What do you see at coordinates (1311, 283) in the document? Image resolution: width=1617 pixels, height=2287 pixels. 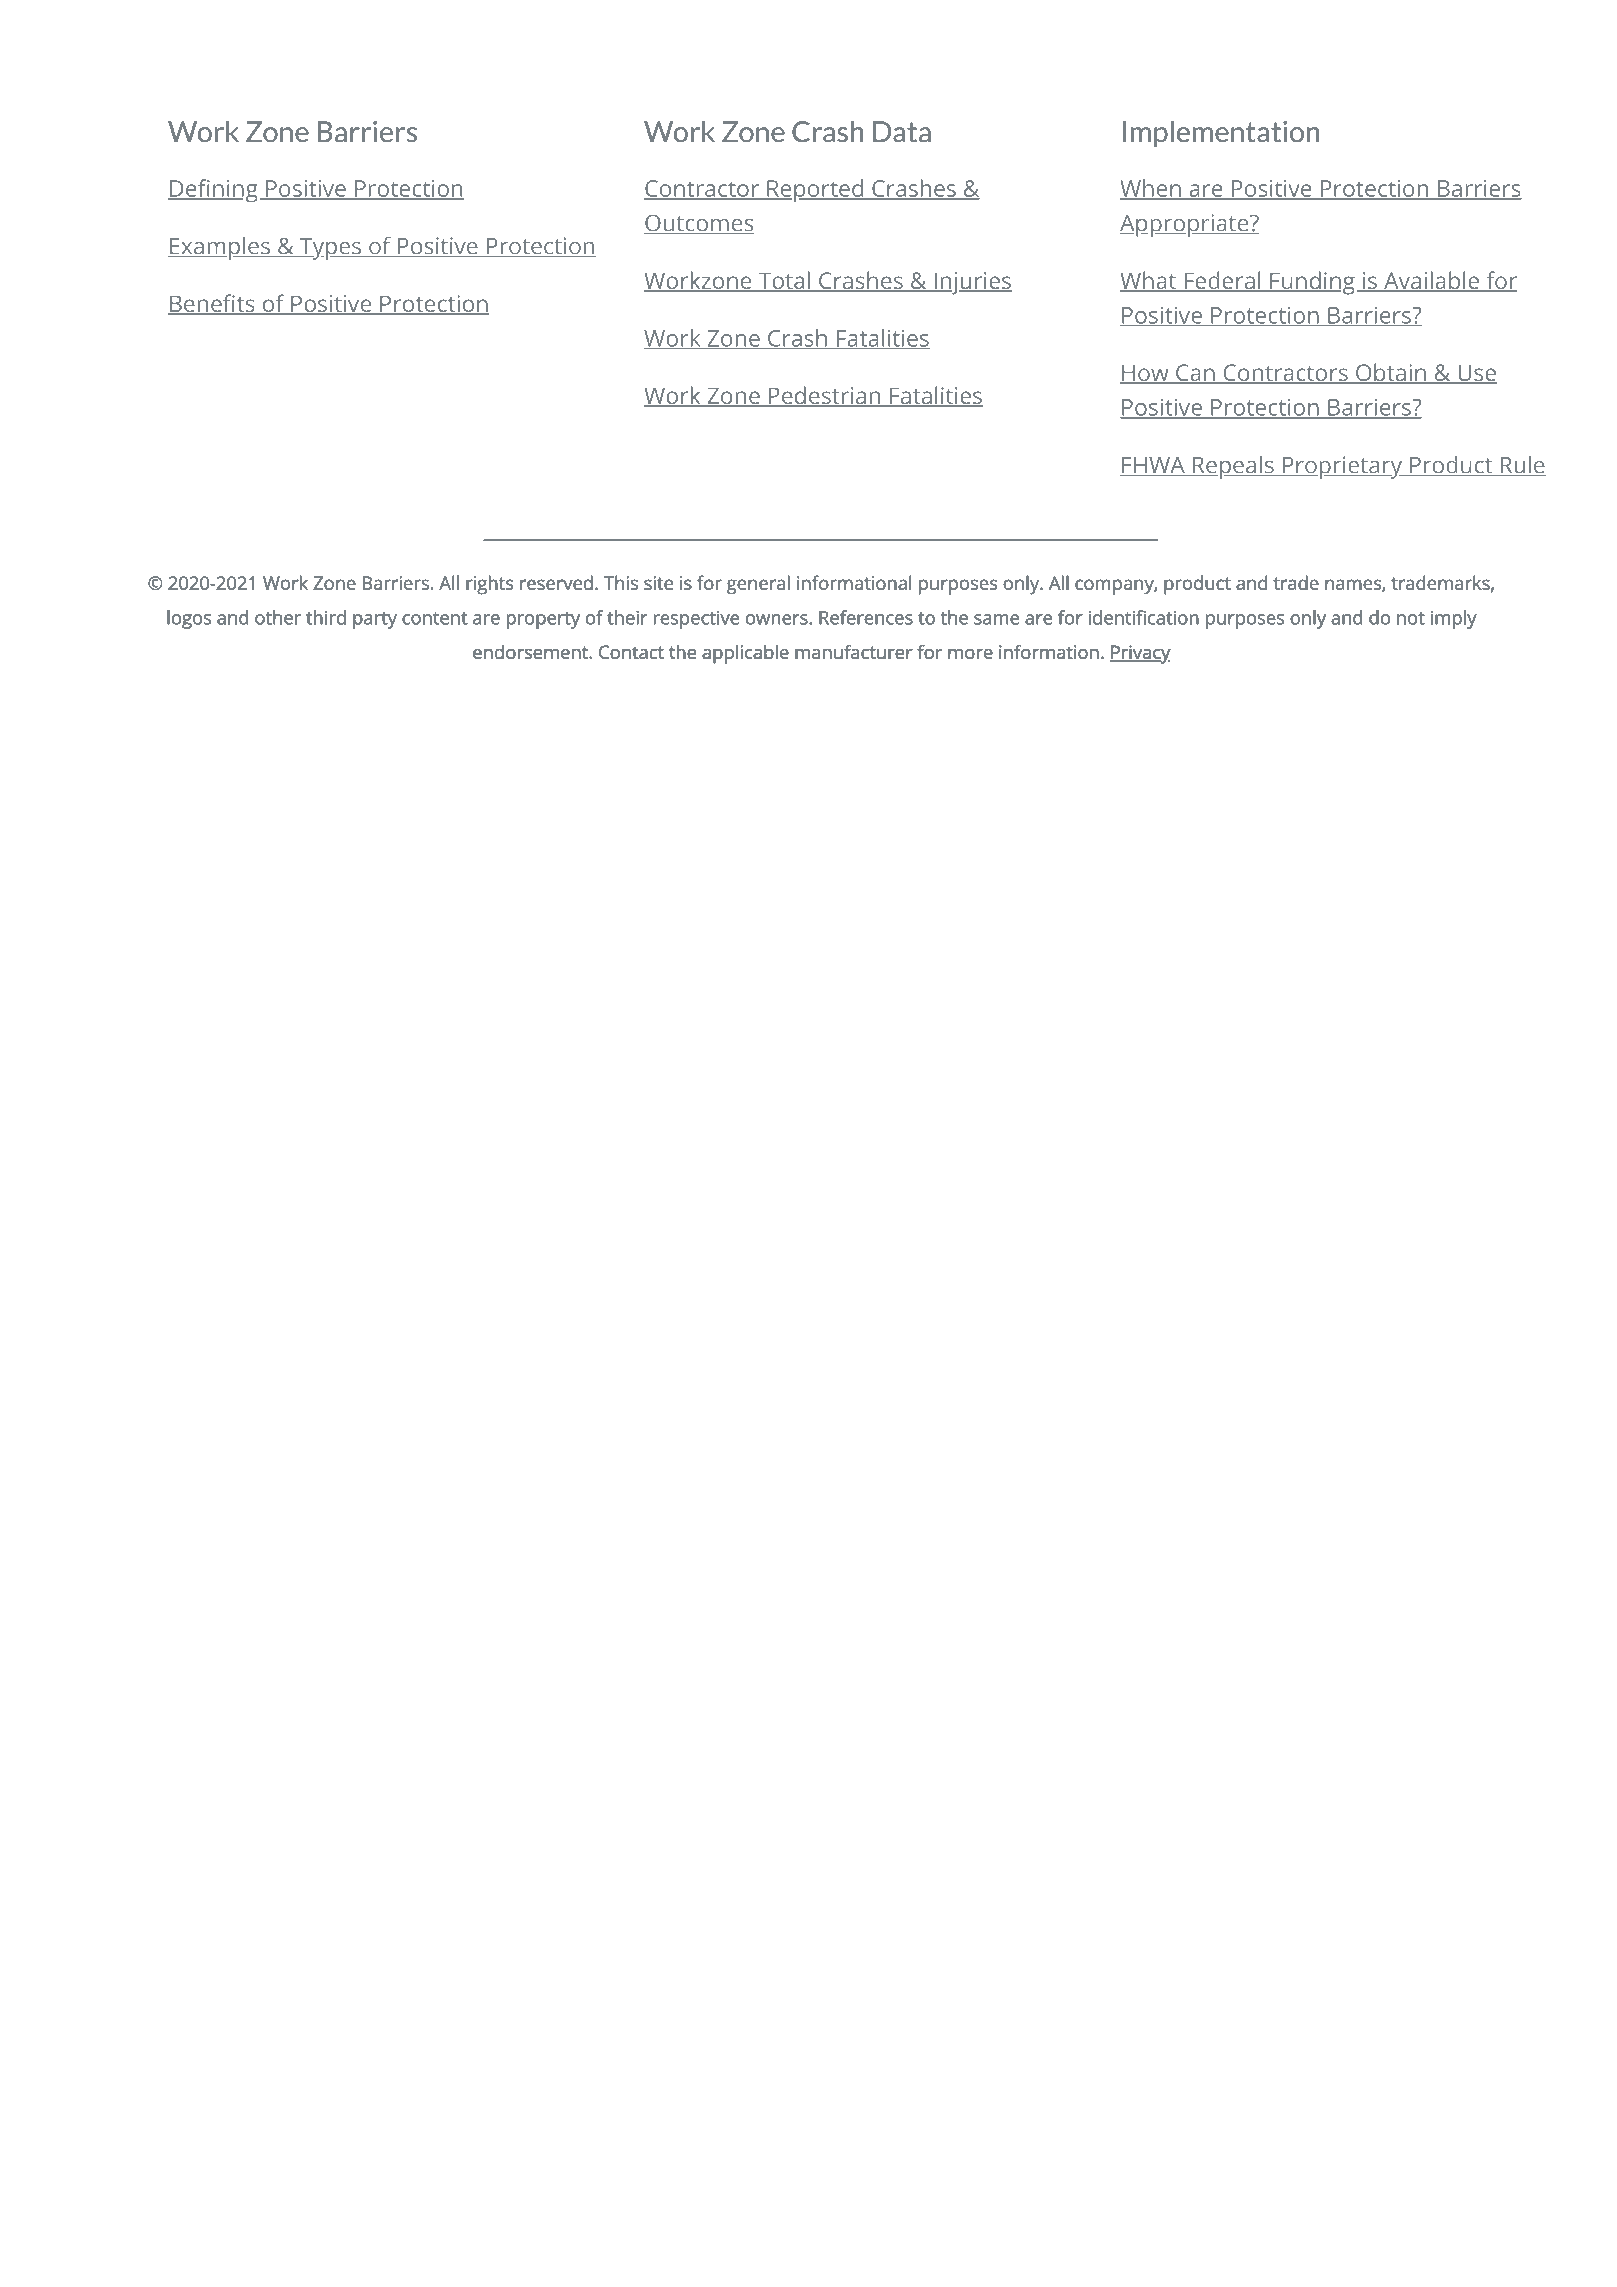 I see `Funding` at bounding box center [1311, 283].
